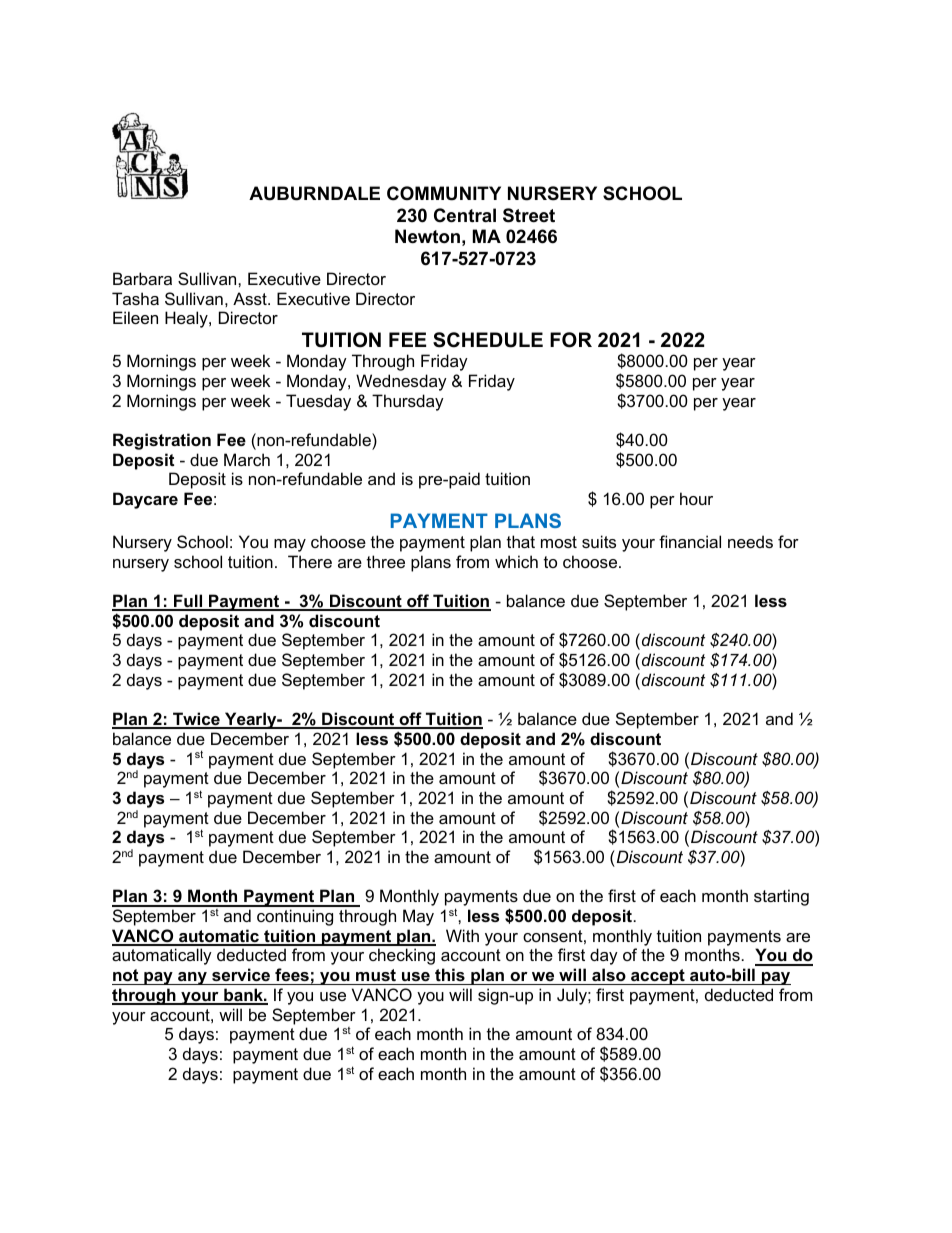 The width and height of the image is (952, 1233). I want to click on Street, so click(529, 215).
